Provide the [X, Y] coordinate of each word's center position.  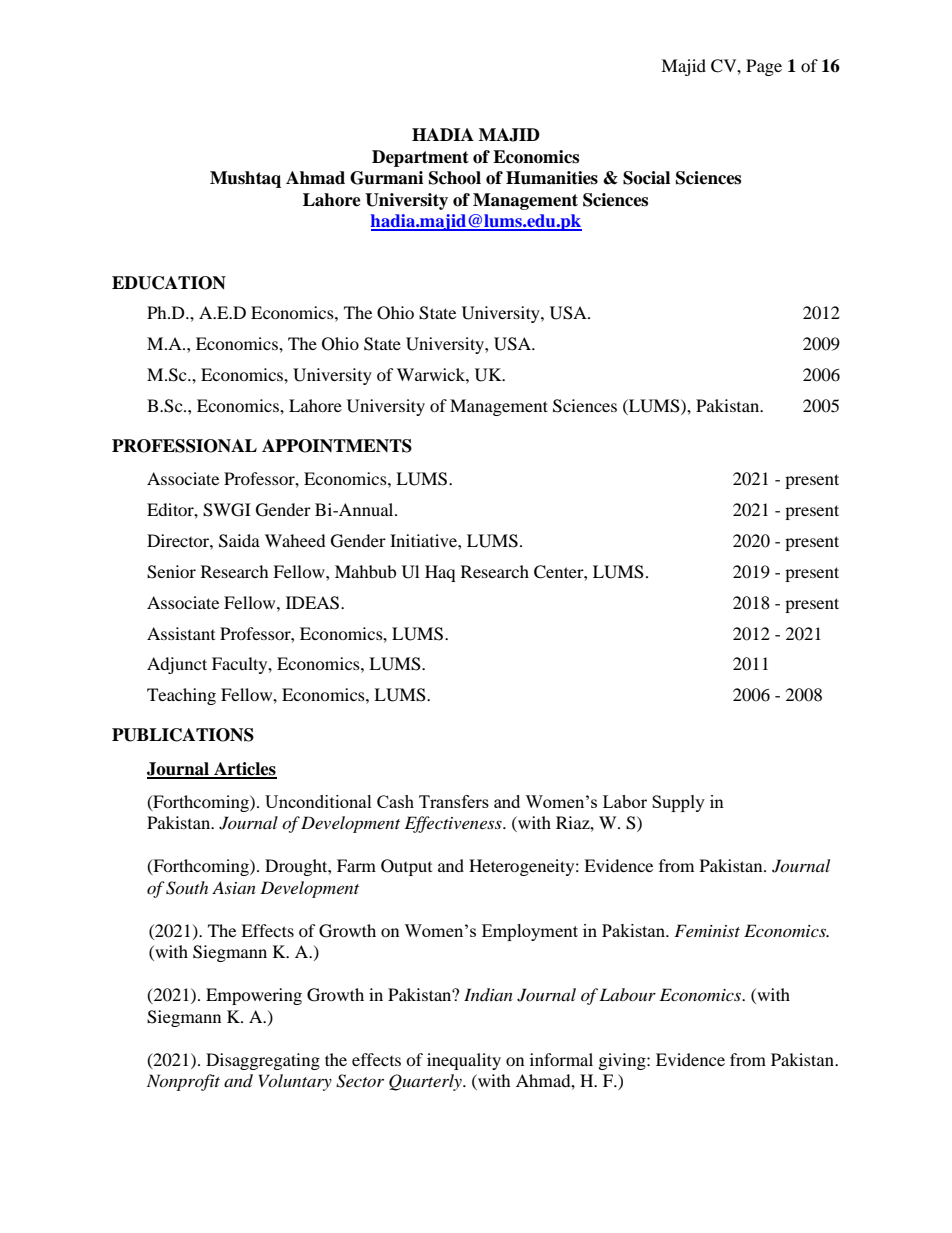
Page [764, 67]
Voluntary [295, 1082]
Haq [440, 573]
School [455, 178]
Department [420, 158]
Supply [678, 803]
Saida [239, 541]
